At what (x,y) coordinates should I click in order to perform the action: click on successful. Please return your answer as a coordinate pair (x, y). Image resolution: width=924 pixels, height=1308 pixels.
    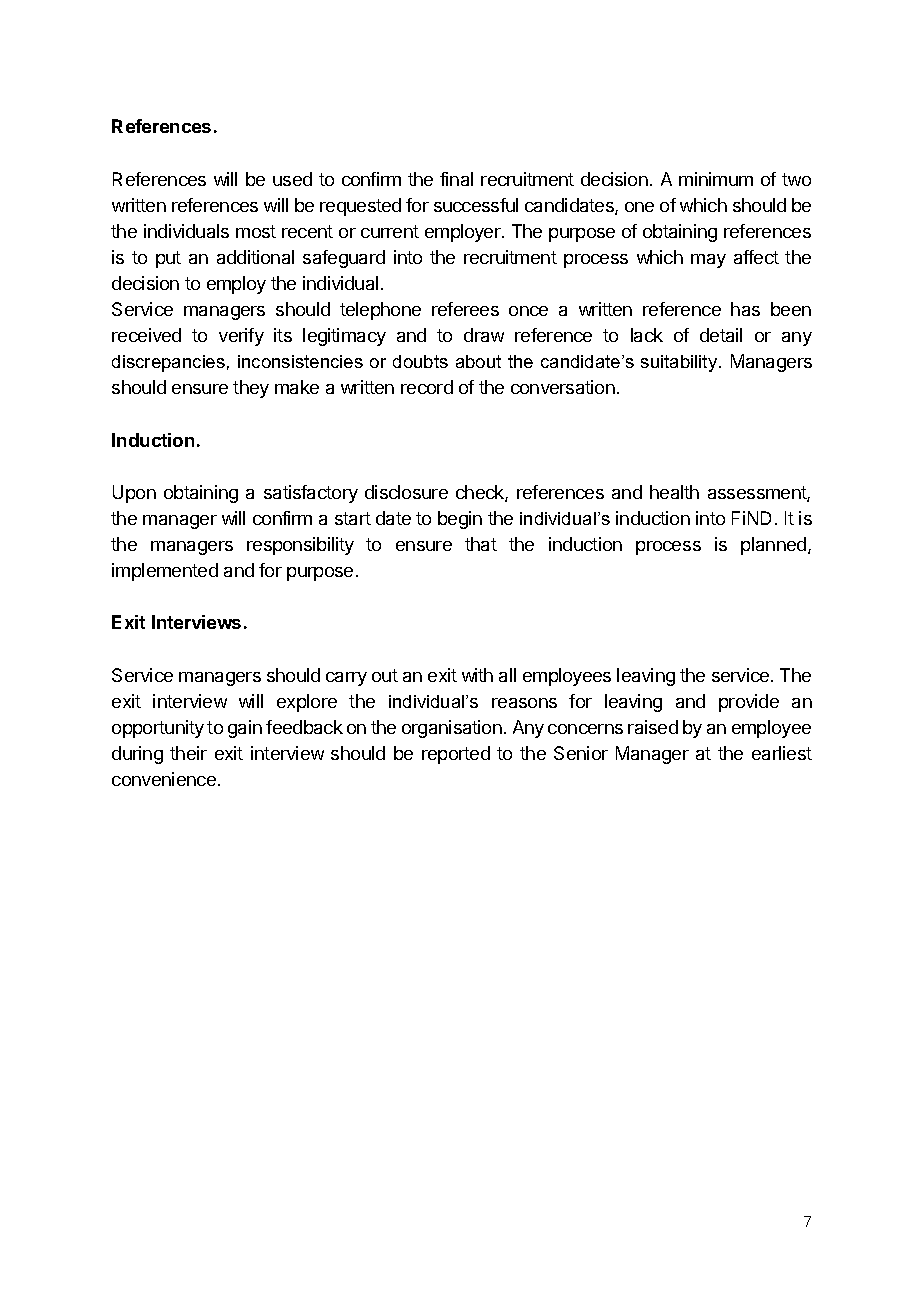
    Looking at the image, I should click on (476, 205).
